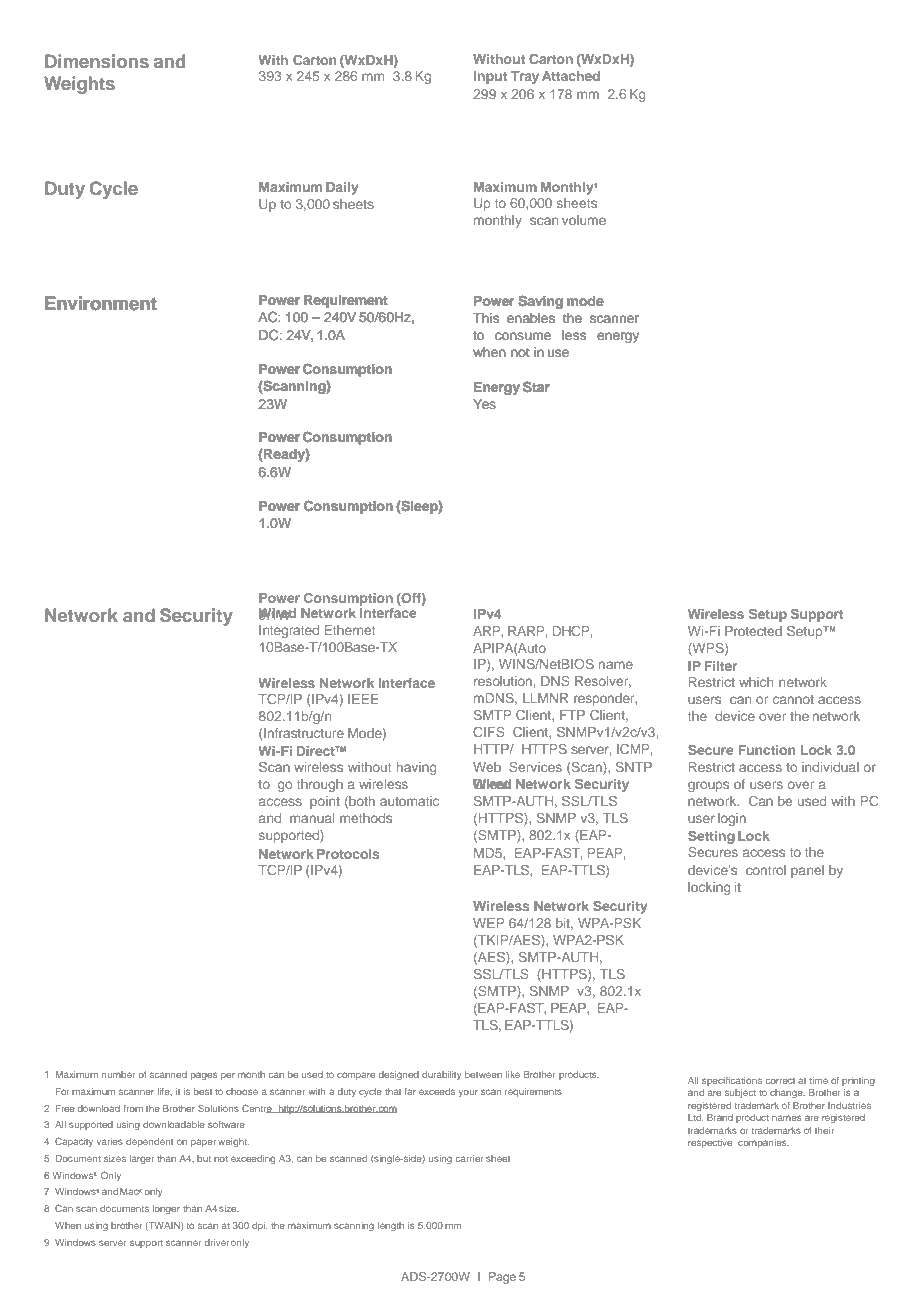 The height and width of the screenshot is (1308, 924). What do you see at coordinates (503, 681) in the screenshot?
I see `resolution` at bounding box center [503, 681].
